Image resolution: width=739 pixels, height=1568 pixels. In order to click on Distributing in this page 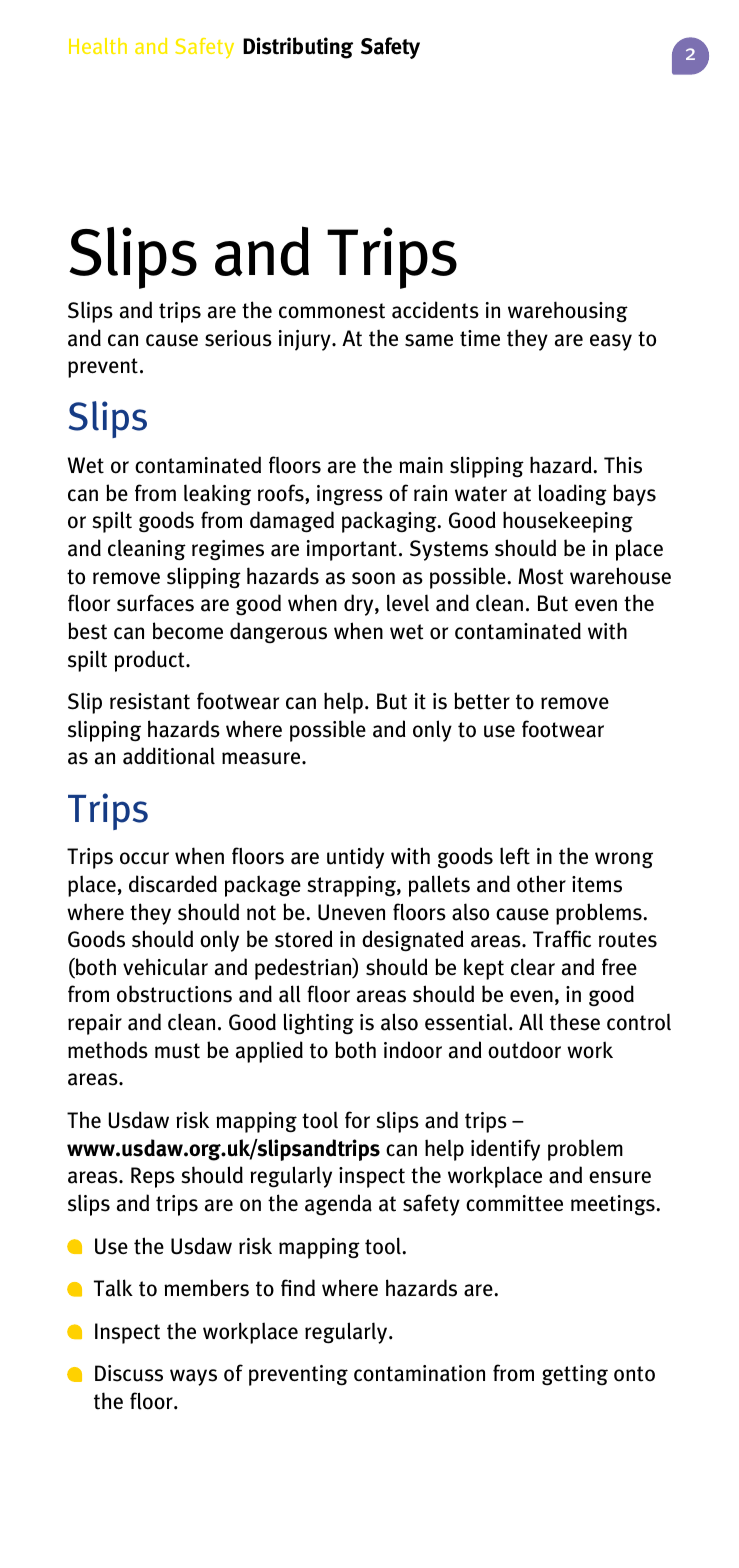, I will do `click(298, 48)`.
